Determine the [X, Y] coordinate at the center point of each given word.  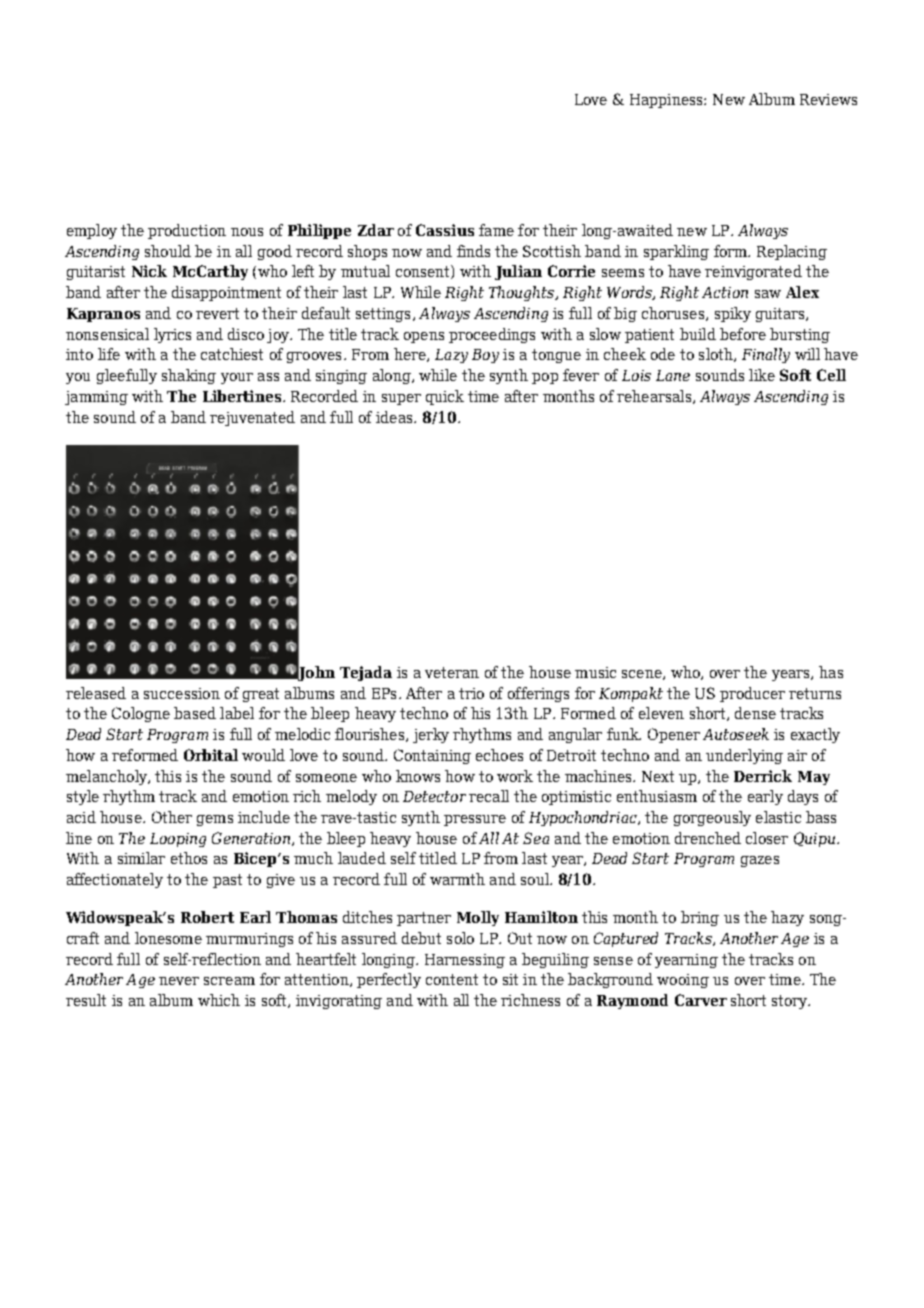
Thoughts [523, 293]
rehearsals [655, 397]
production [187, 231]
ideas [395, 417]
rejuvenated [252, 418]
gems [215, 820]
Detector [434, 796]
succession [182, 693]
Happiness [667, 101]
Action [725, 292]
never [179, 981]
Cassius [445, 230]
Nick [149, 271]
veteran [452, 672]
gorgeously [712, 818]
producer [752, 694]
